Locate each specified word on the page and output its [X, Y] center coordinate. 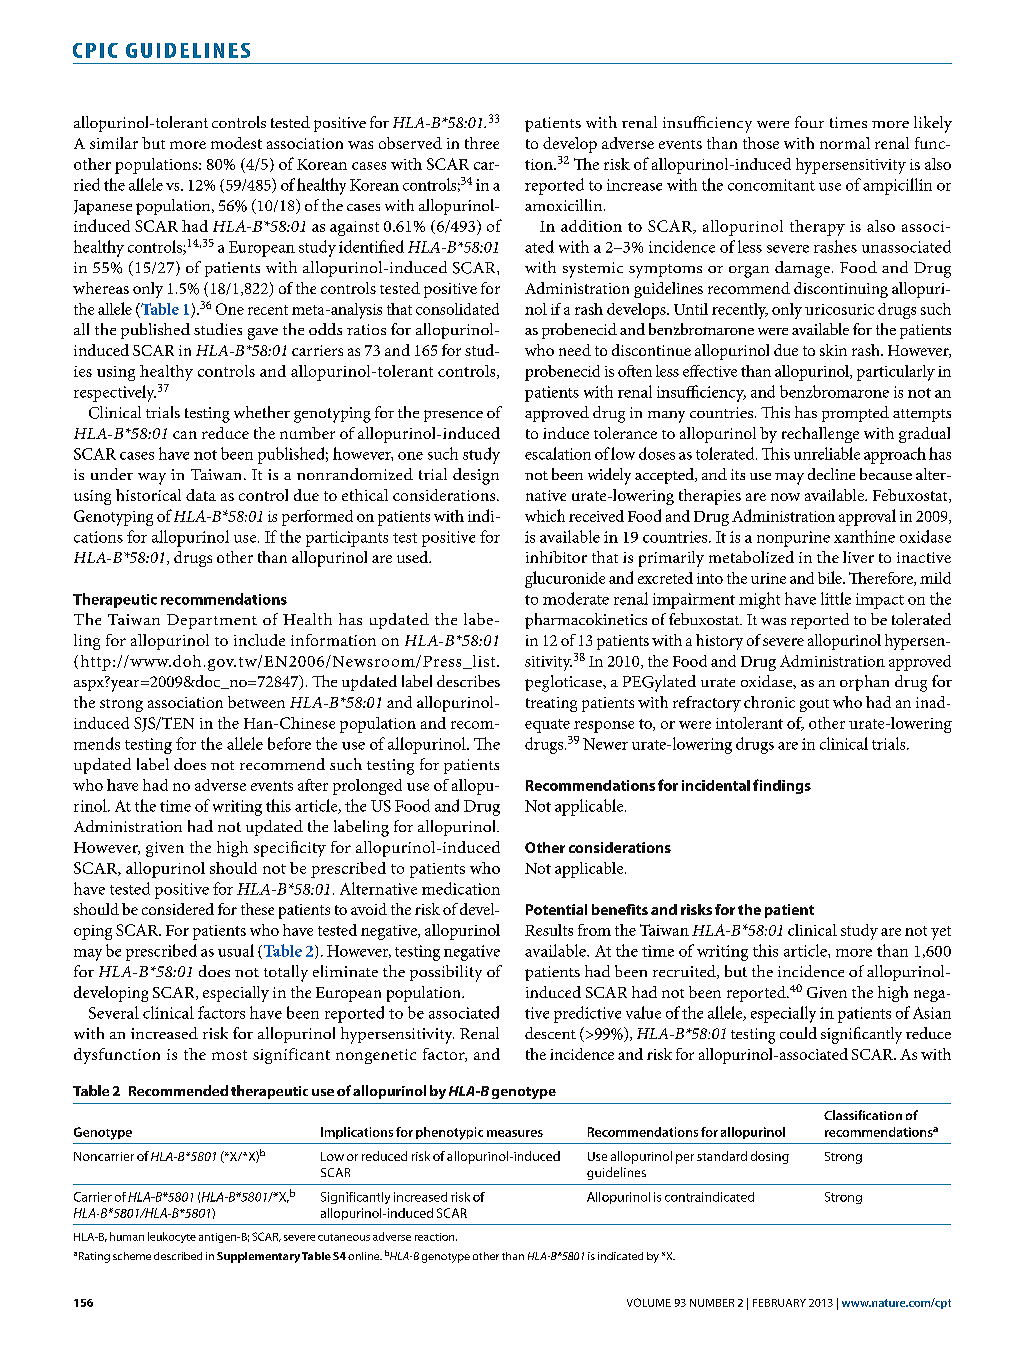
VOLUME [649, 1302]
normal [845, 143]
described [178, 1256]
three [482, 143]
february [779, 1303]
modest [236, 143]
